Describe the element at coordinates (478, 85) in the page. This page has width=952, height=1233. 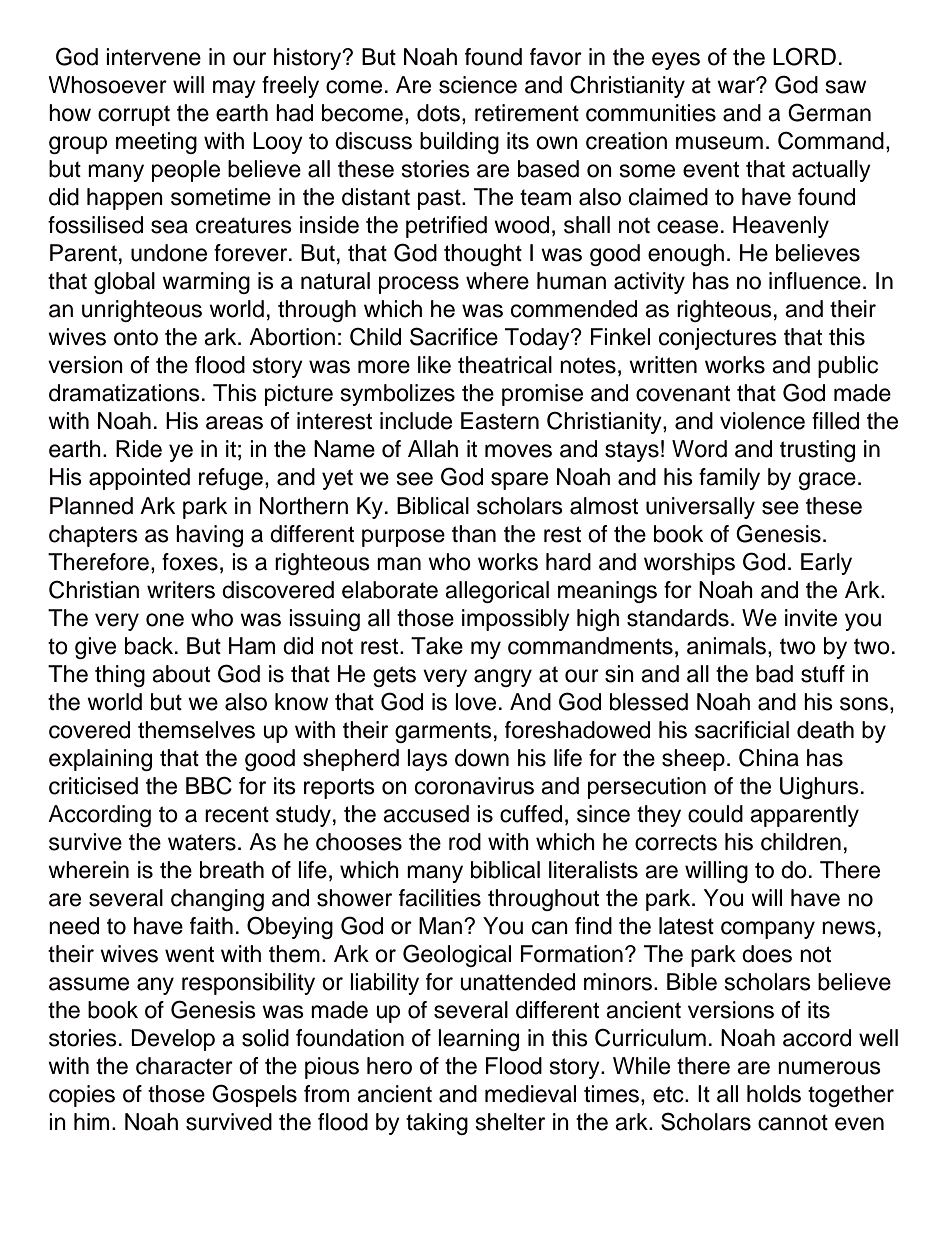
I see `science` at that location.
